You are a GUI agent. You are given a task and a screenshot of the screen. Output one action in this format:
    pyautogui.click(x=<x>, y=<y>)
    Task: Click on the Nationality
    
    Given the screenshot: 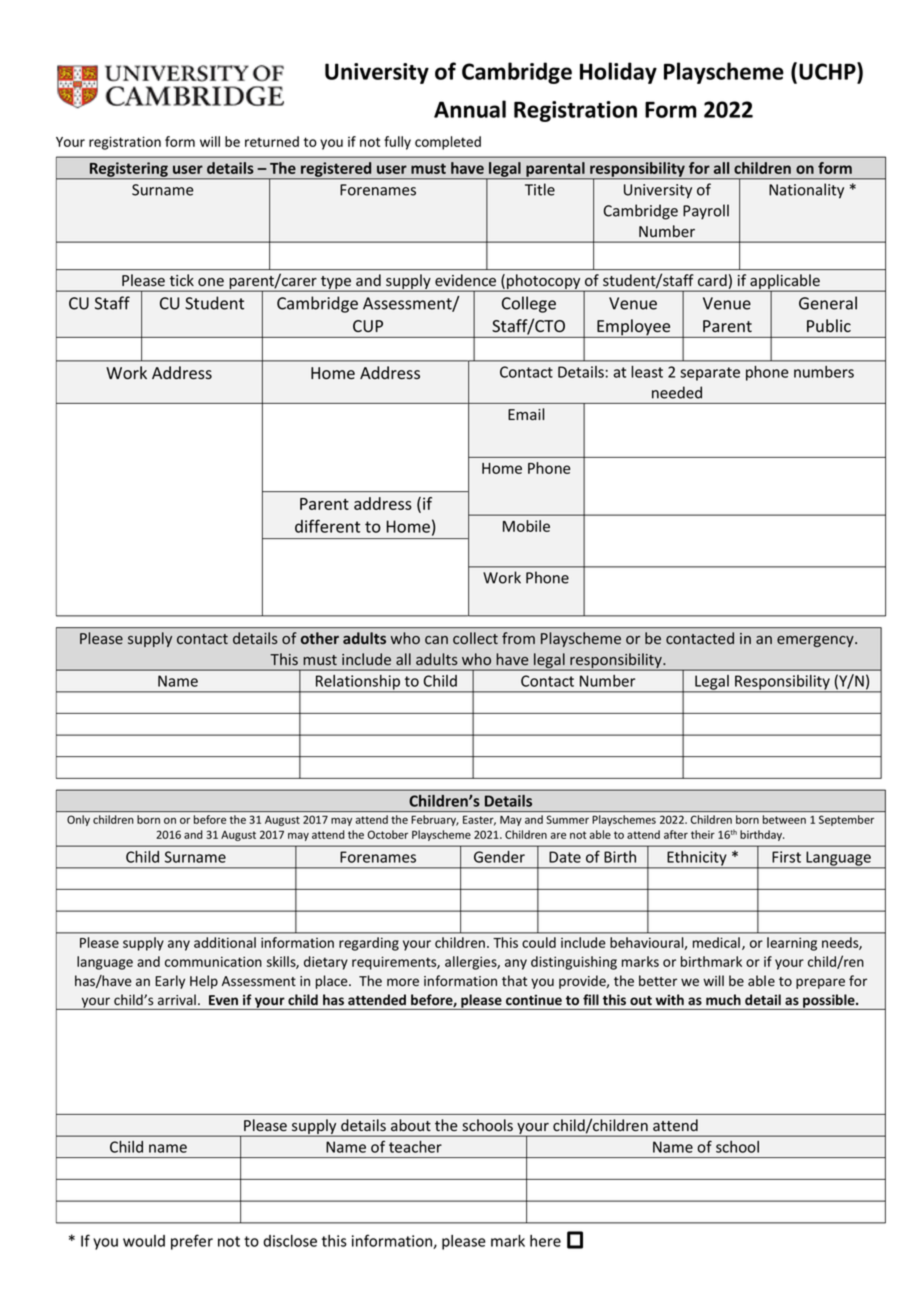 What is the action you would take?
    pyautogui.click(x=806, y=191)
